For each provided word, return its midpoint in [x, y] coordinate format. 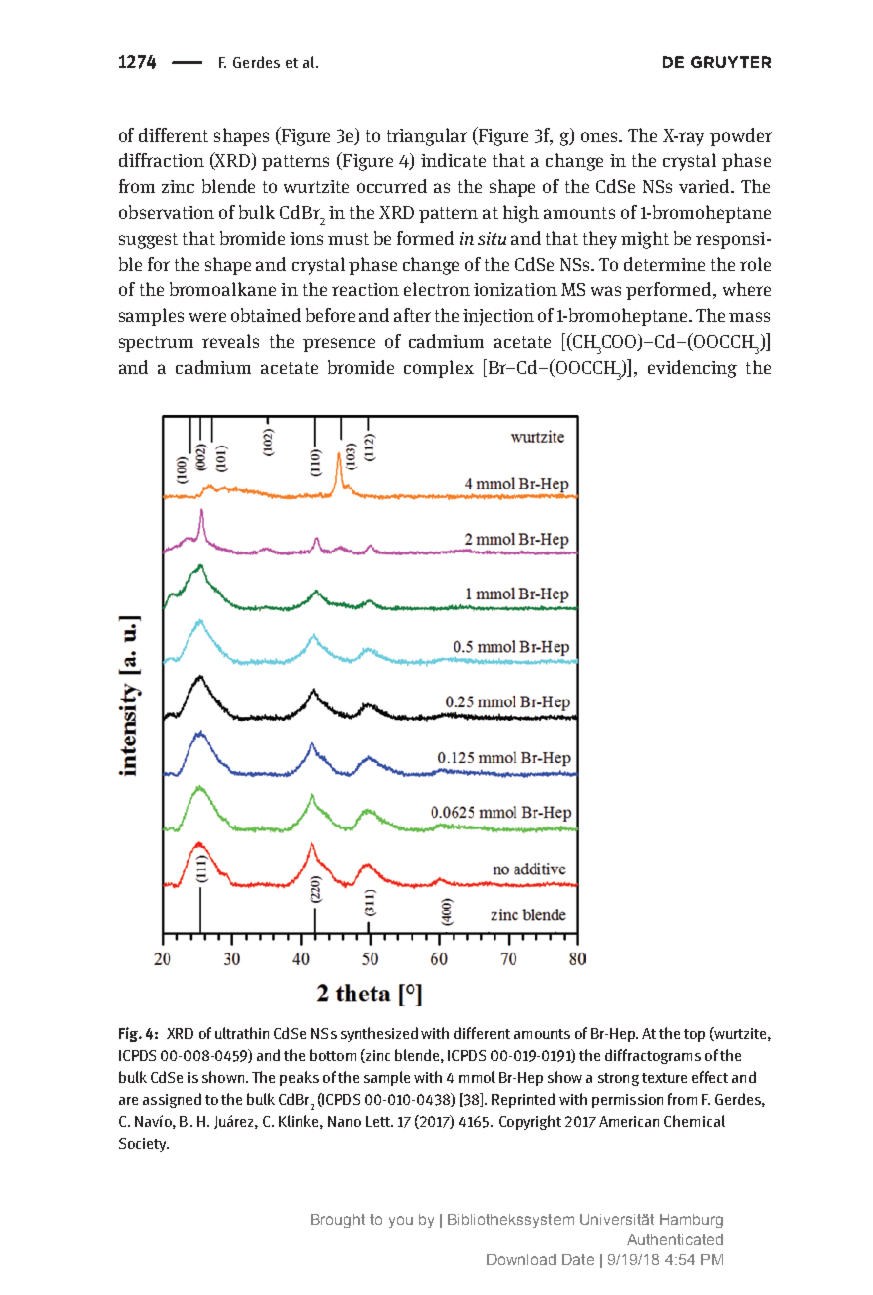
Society [144, 1145]
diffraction [161, 160]
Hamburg [691, 1221]
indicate [453, 160]
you [401, 1222]
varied [706, 186]
